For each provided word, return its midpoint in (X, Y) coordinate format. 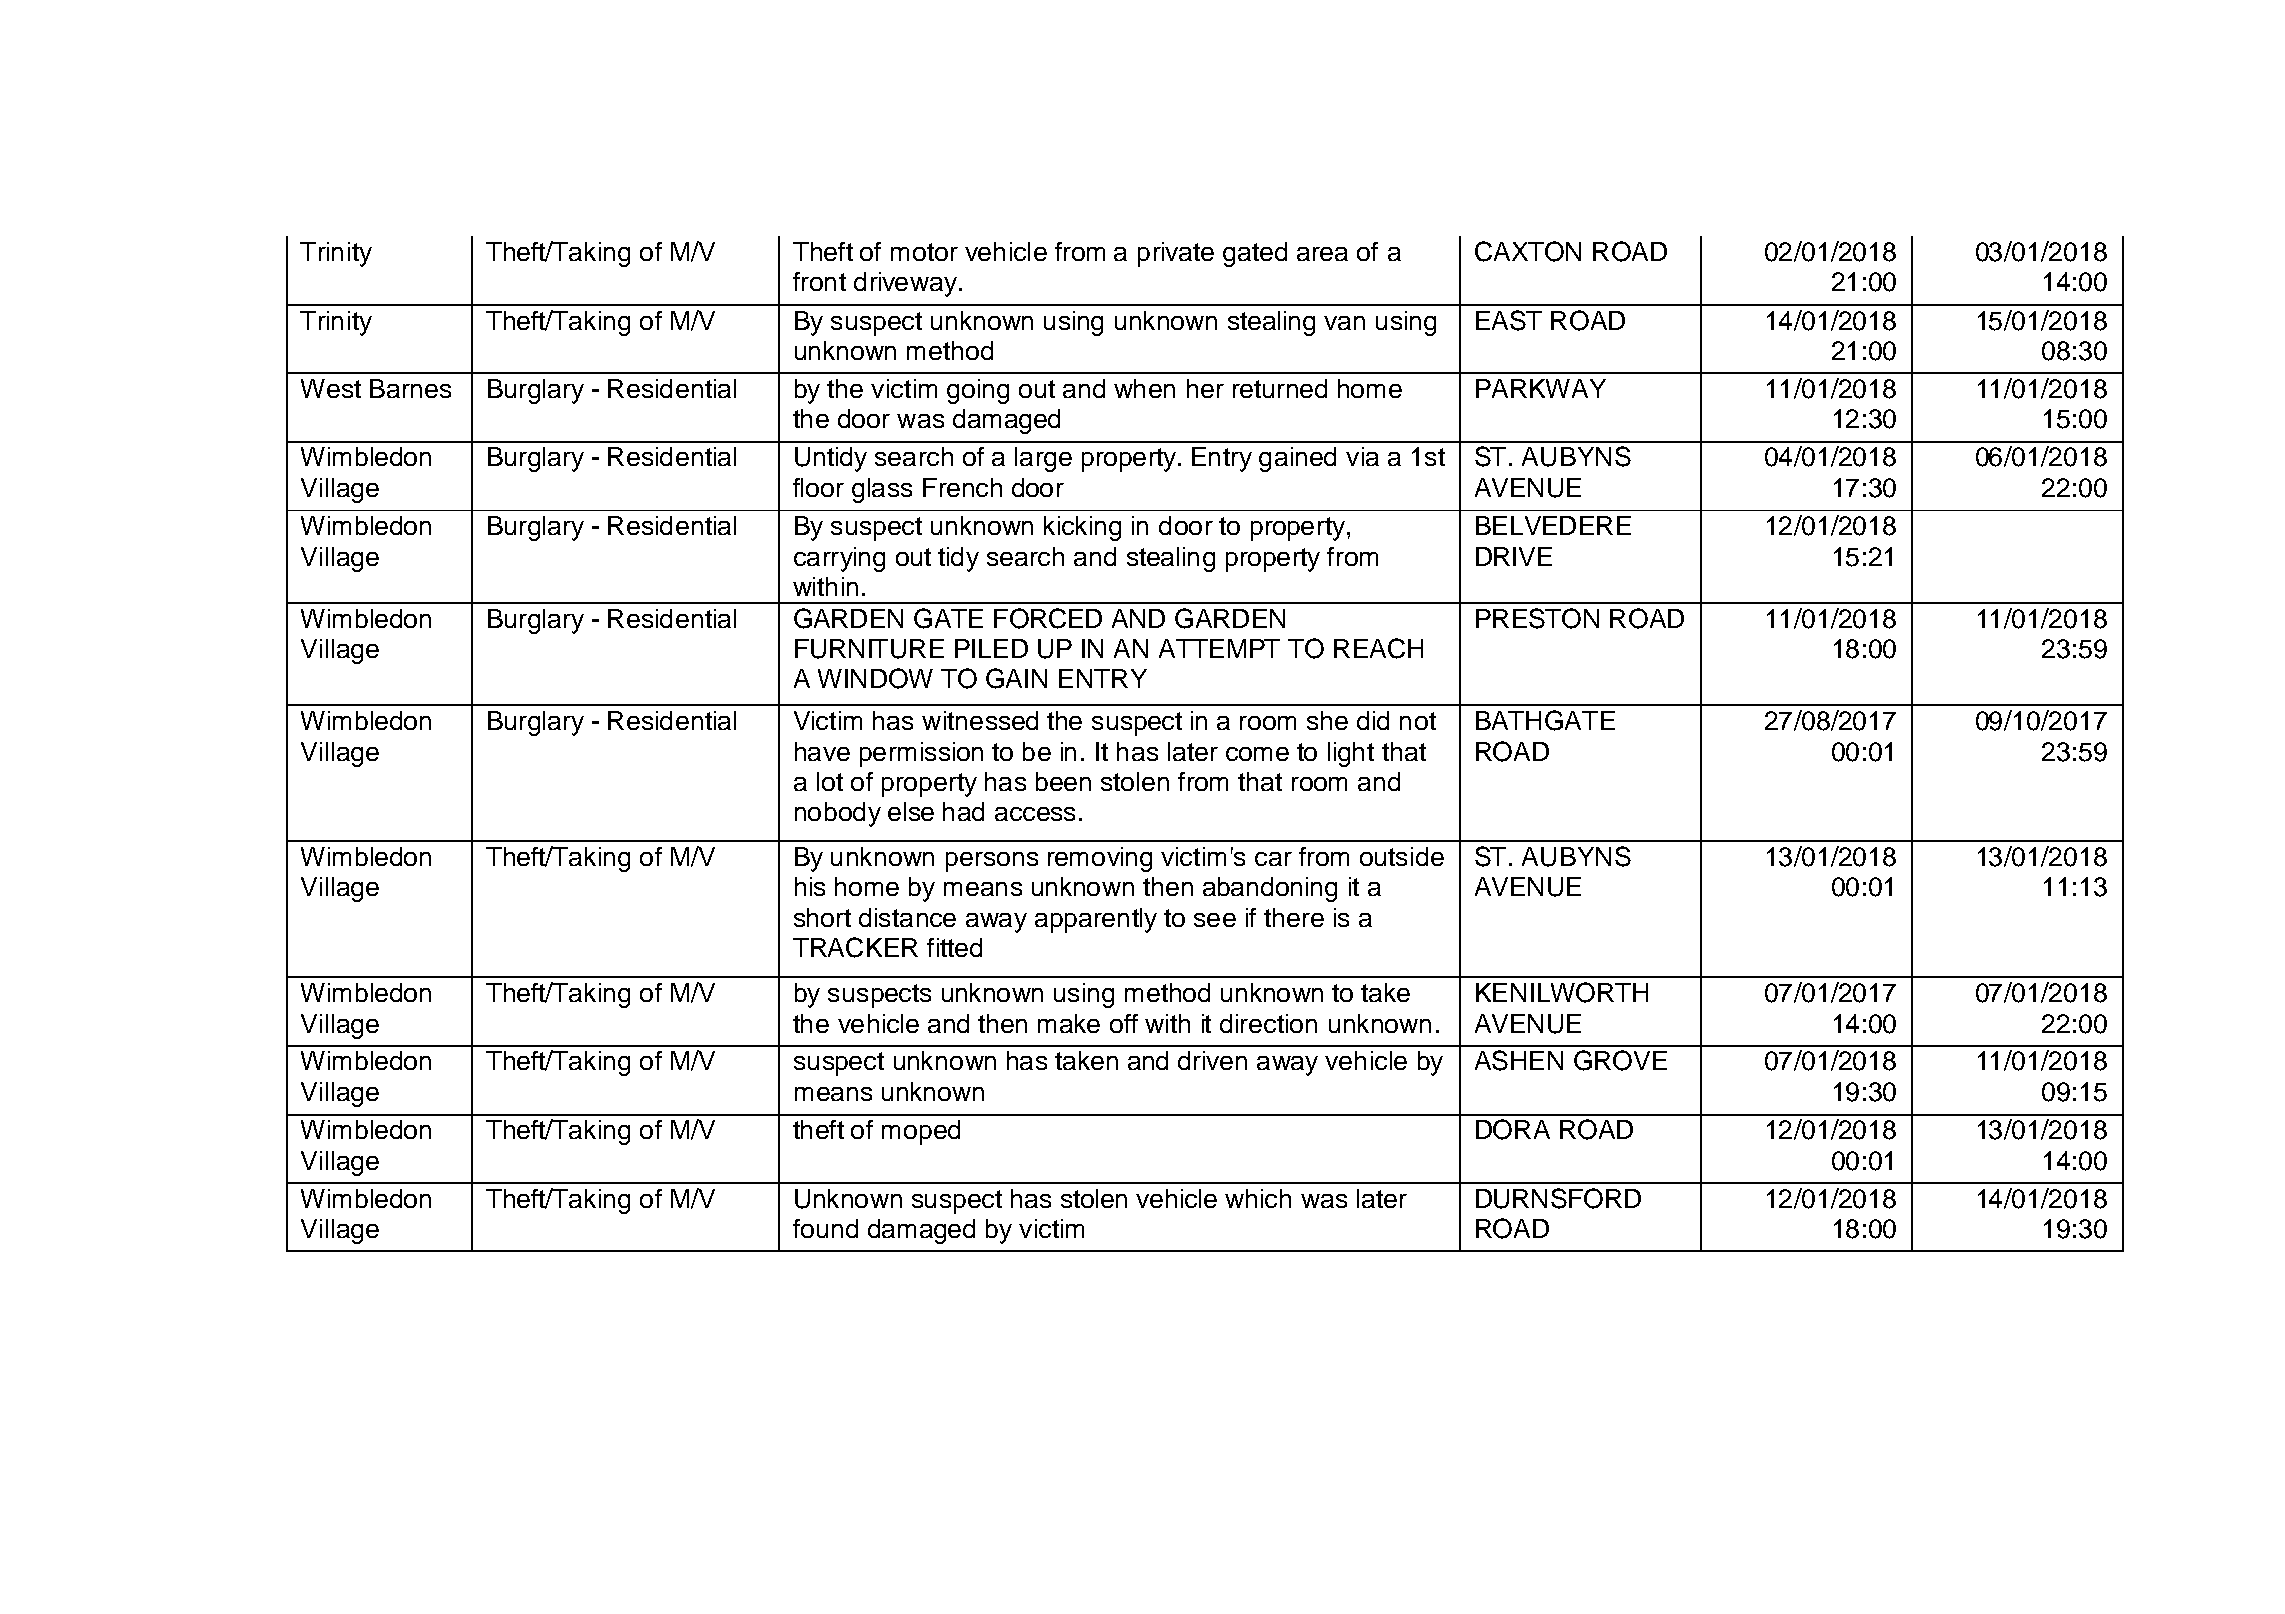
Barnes (410, 388)
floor (818, 487)
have (822, 751)
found (825, 1228)
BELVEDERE (1553, 525)
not (1418, 721)
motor (924, 252)
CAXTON (1528, 251)
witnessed (980, 720)
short (822, 917)
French (962, 487)
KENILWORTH (1562, 992)
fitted (954, 947)
